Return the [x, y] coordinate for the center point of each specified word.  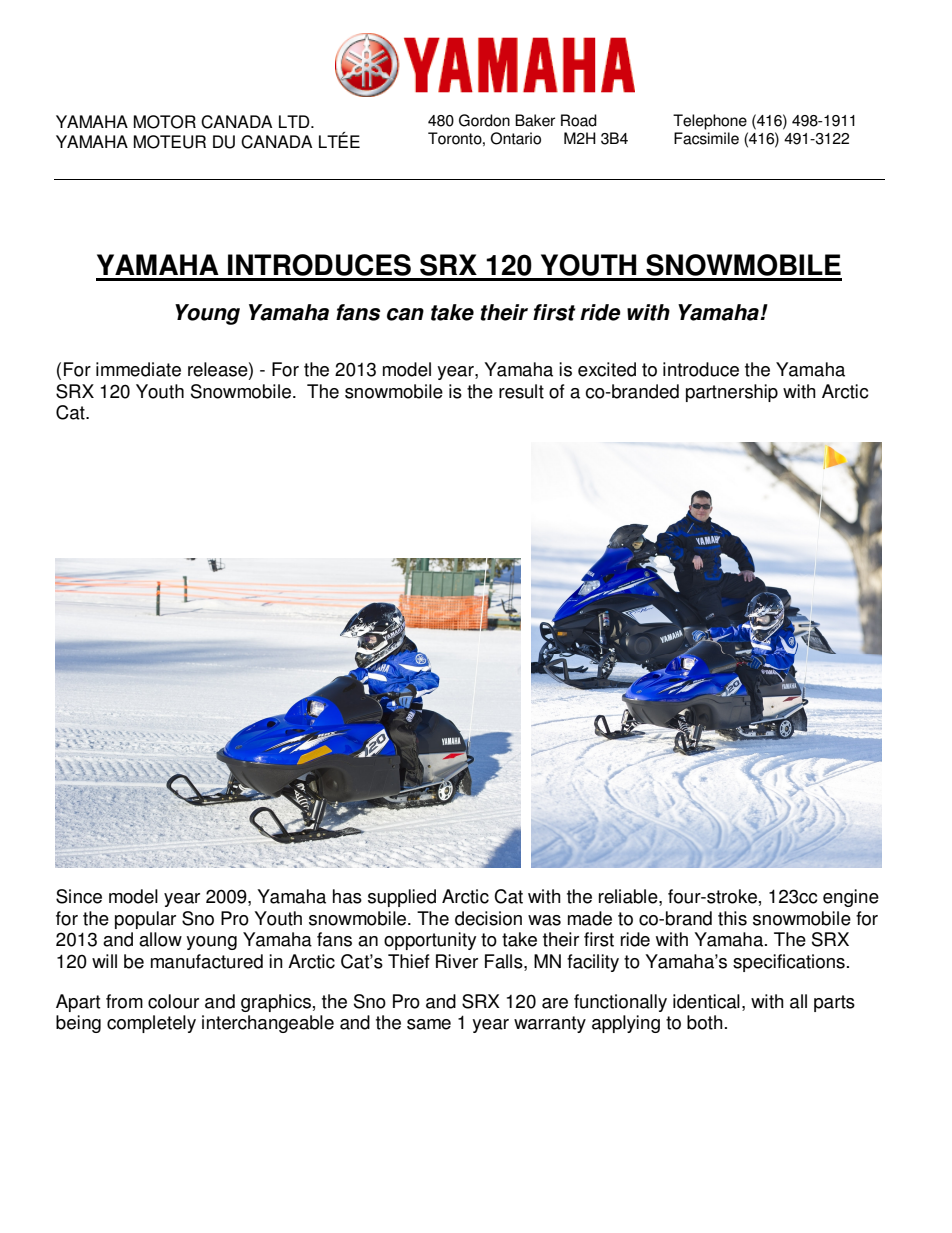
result [521, 391]
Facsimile [706, 138]
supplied [402, 898]
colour [173, 1001]
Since [79, 896]
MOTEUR [170, 142]
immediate [138, 369]
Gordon [484, 120]
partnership [732, 393]
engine [851, 898]
